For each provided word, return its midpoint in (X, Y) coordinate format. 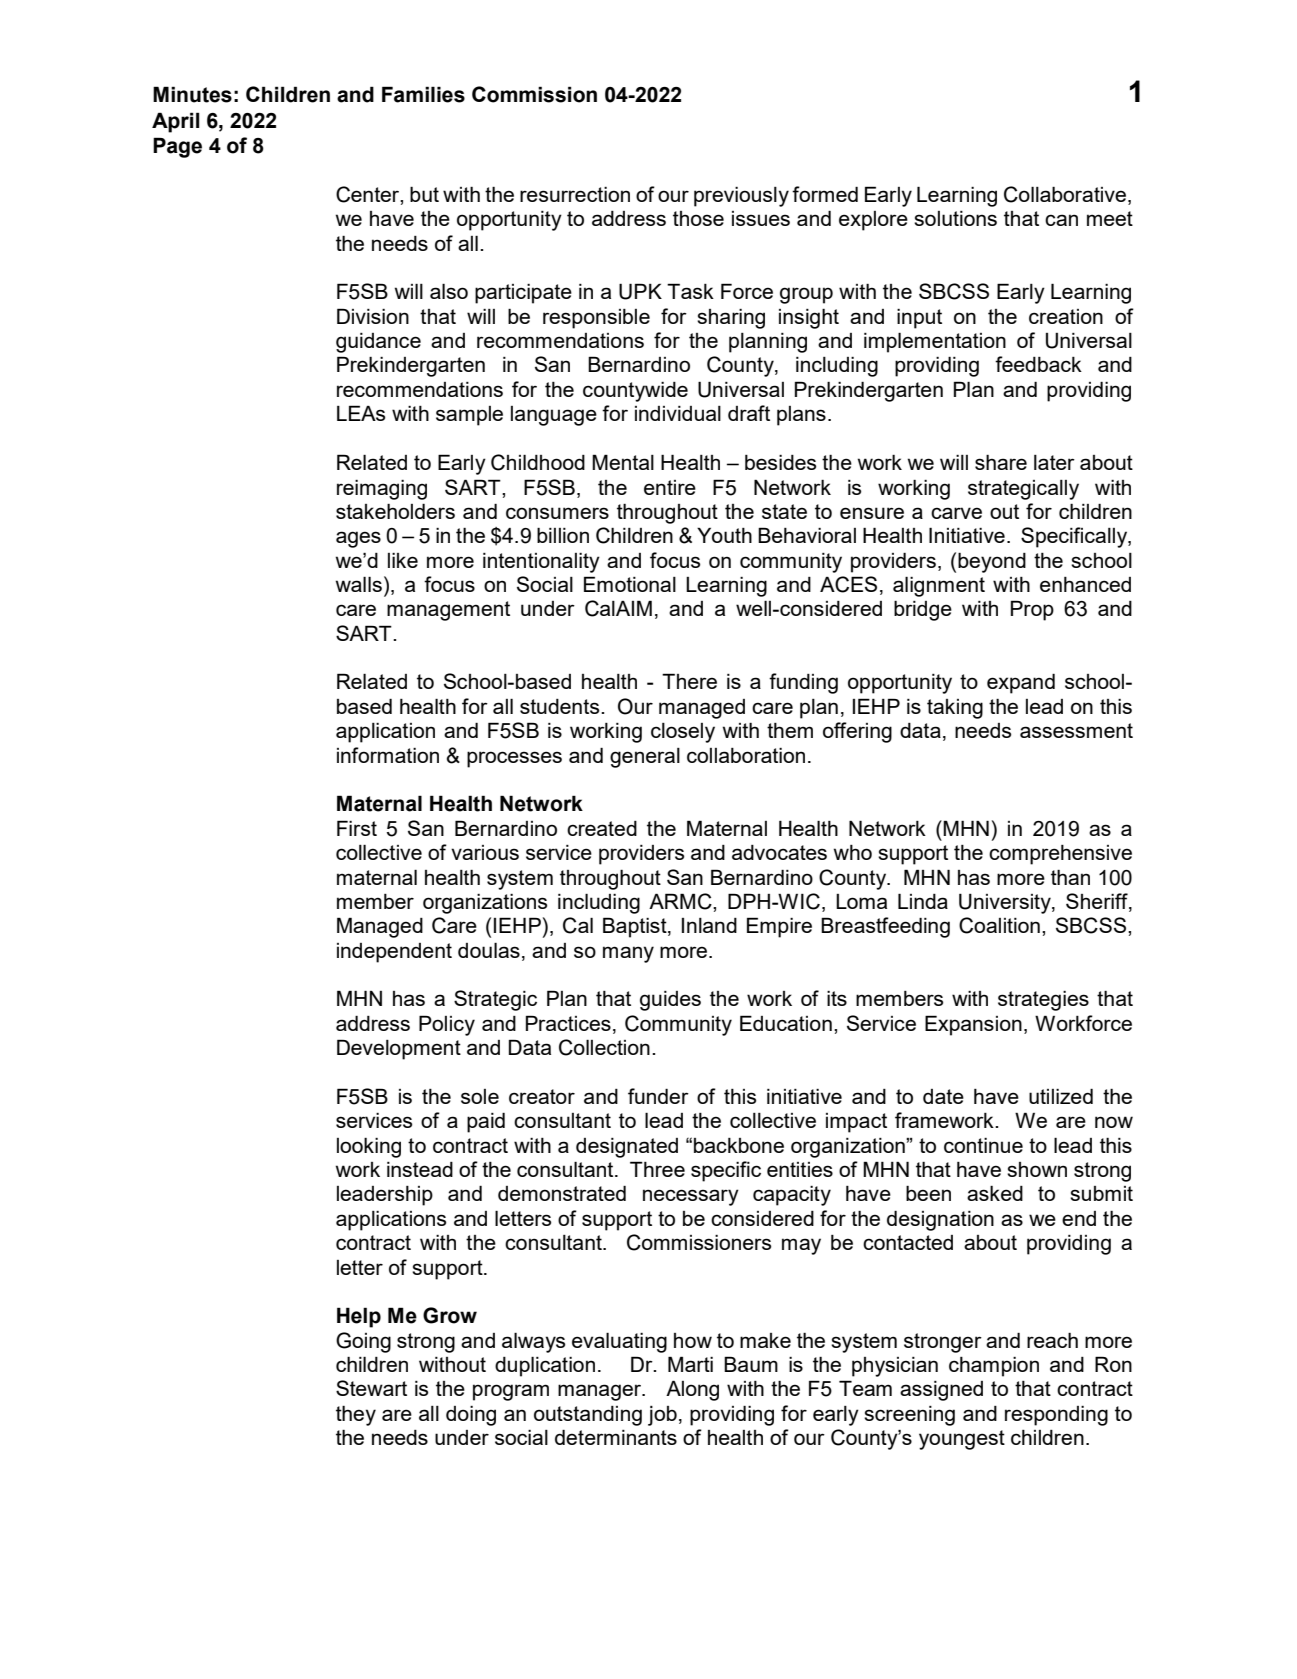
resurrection (575, 194)
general (645, 758)
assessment (1076, 730)
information (388, 755)
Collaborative (1065, 194)
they (356, 1415)
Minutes (192, 94)
